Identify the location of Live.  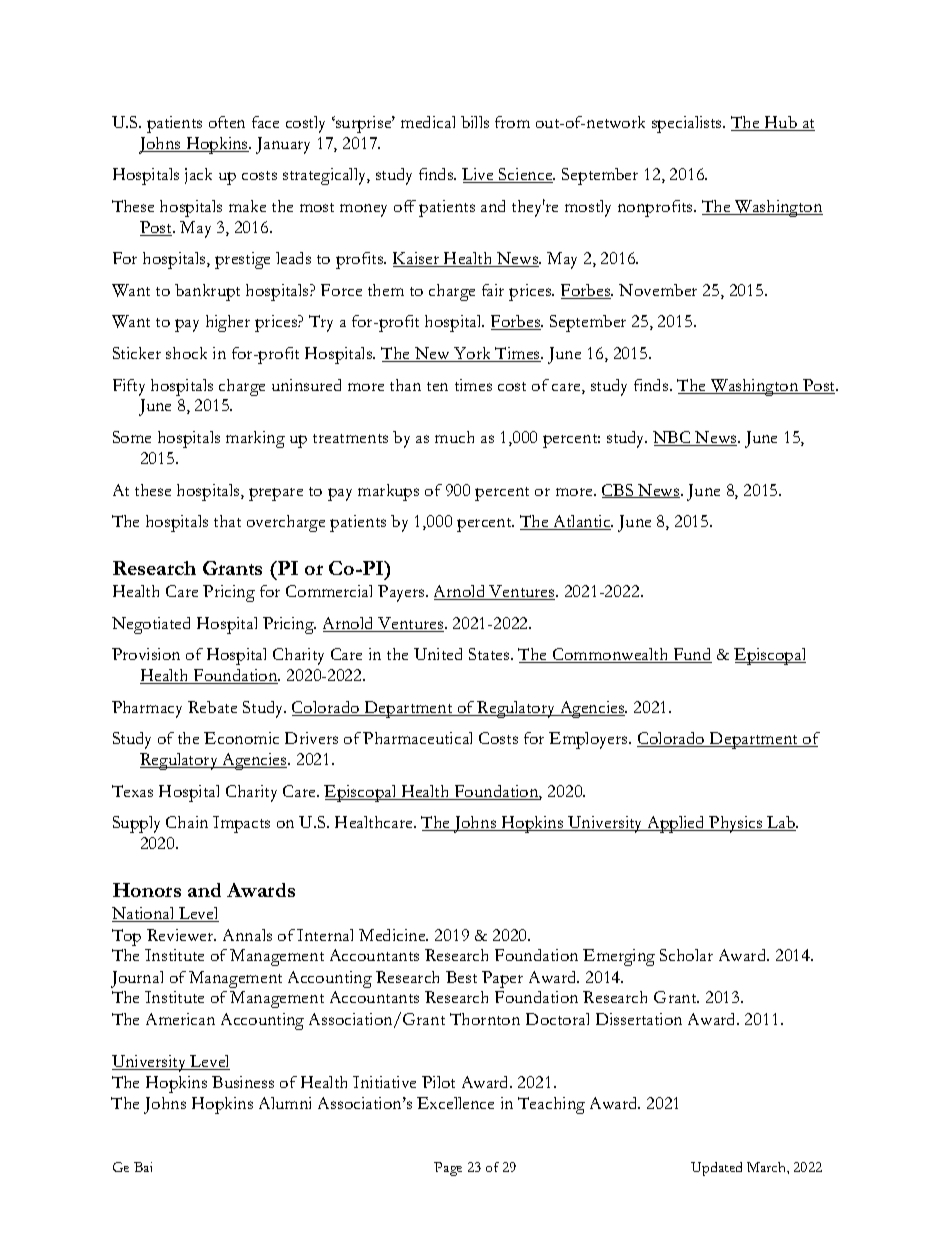
(479, 175).
